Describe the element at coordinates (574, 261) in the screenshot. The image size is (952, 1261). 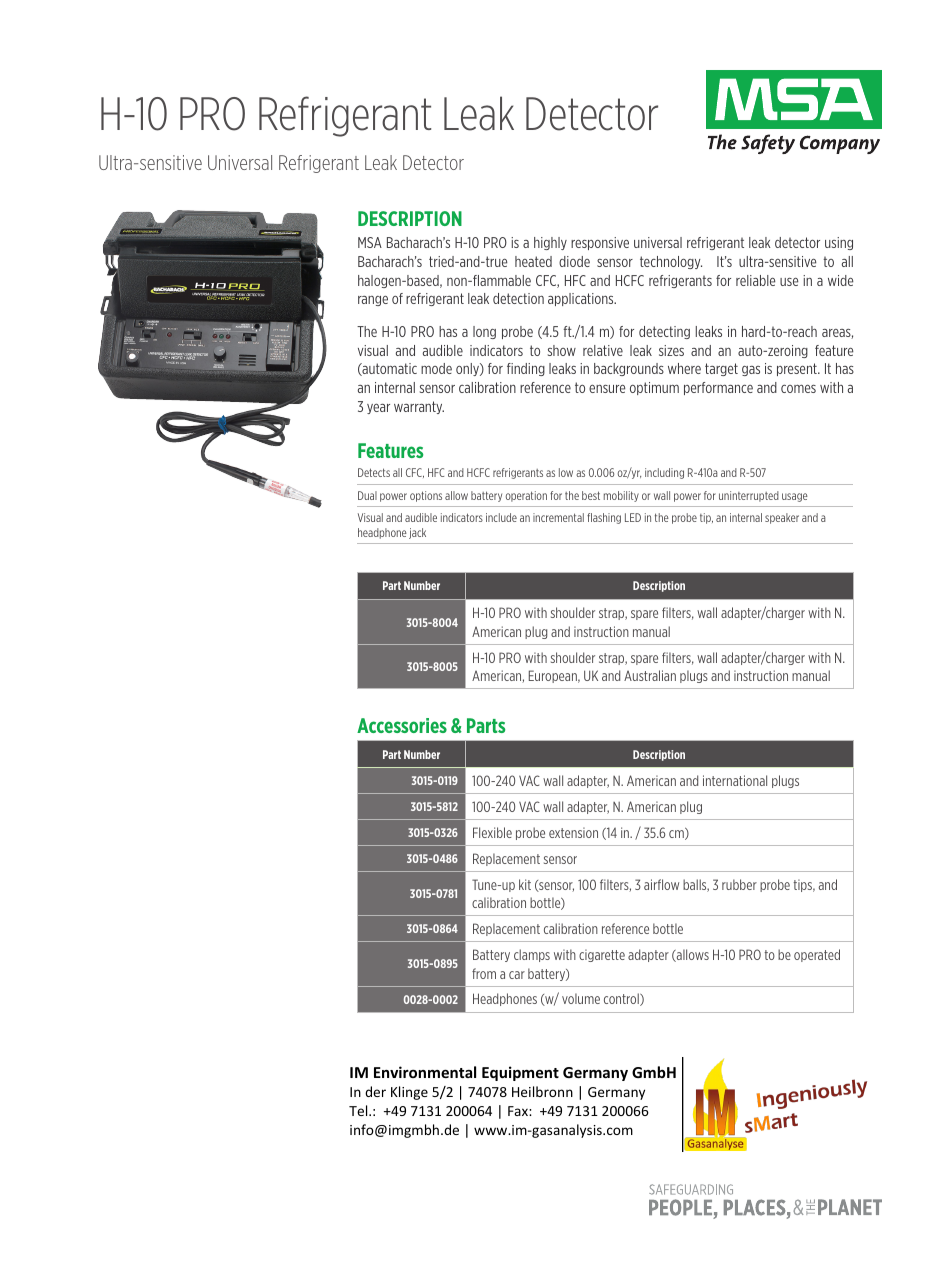
I see `diode` at that location.
